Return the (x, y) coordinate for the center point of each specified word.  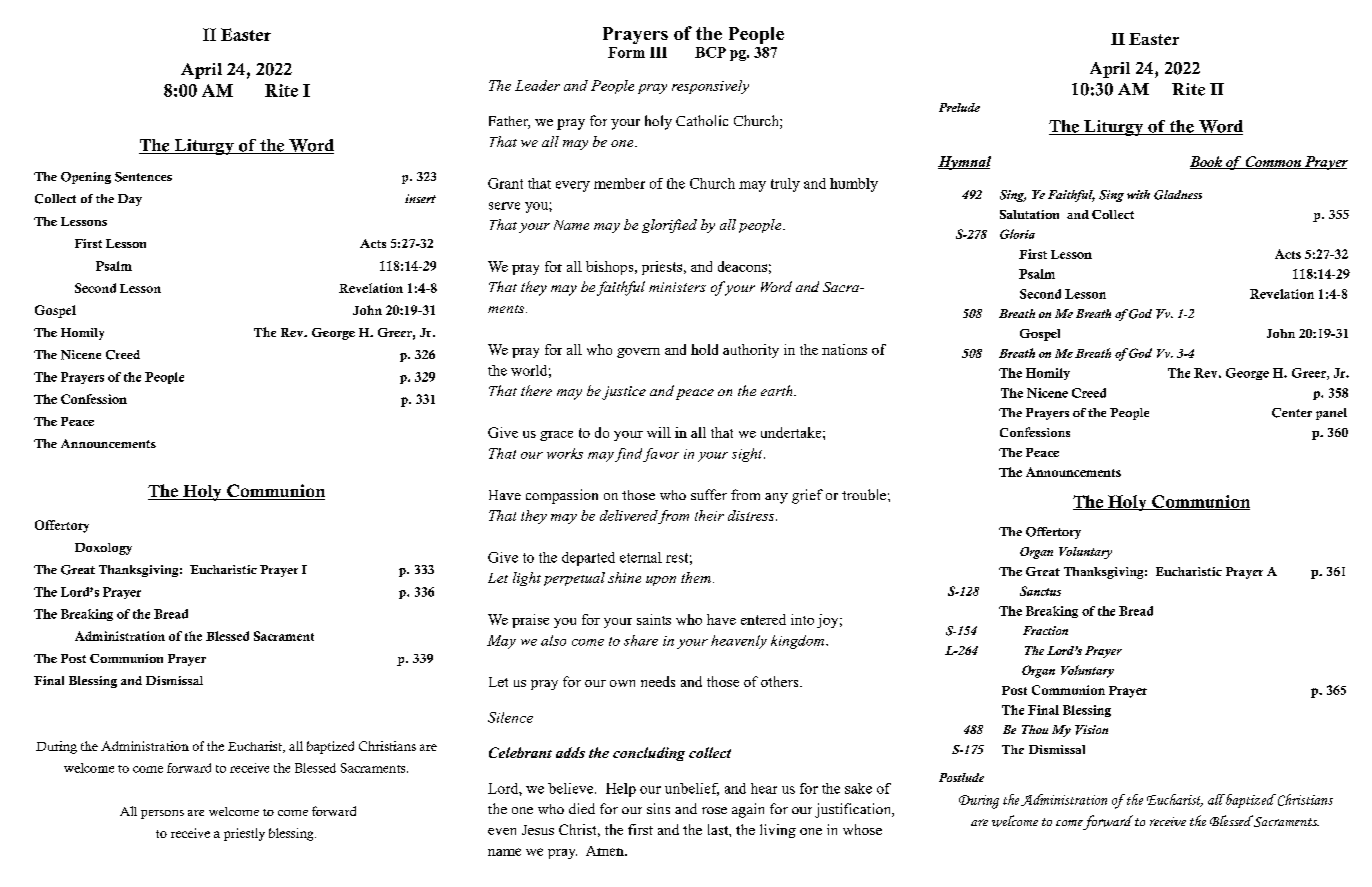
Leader (537, 85)
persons (162, 814)
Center (1292, 413)
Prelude (959, 107)
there (536, 390)
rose (714, 810)
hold (704, 349)
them (696, 577)
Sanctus (1040, 591)
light (527, 579)
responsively (710, 87)
